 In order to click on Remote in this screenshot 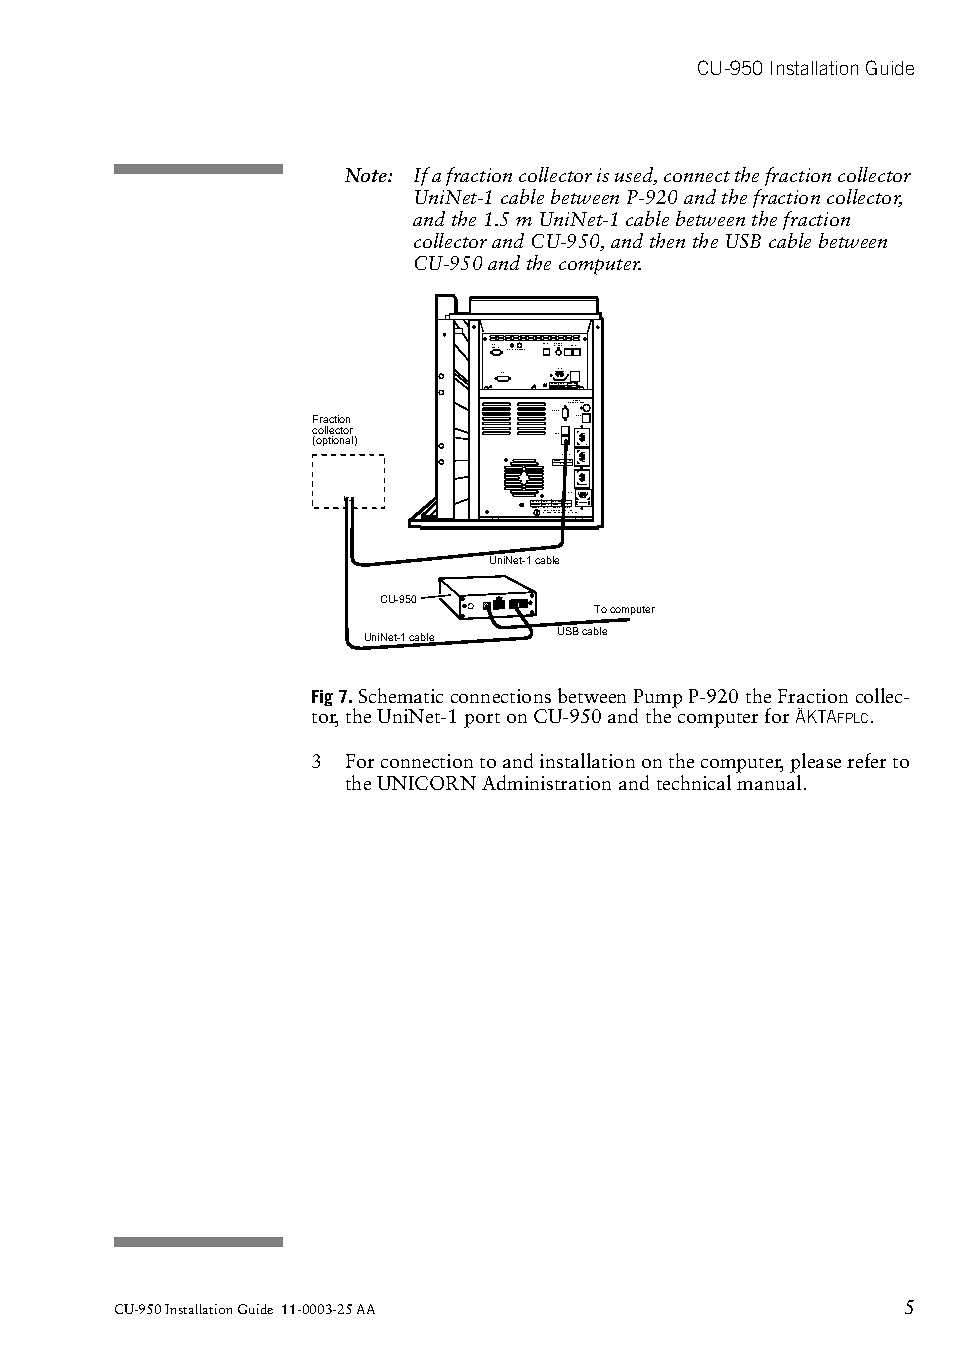, I will do `click(555, 410)`.
